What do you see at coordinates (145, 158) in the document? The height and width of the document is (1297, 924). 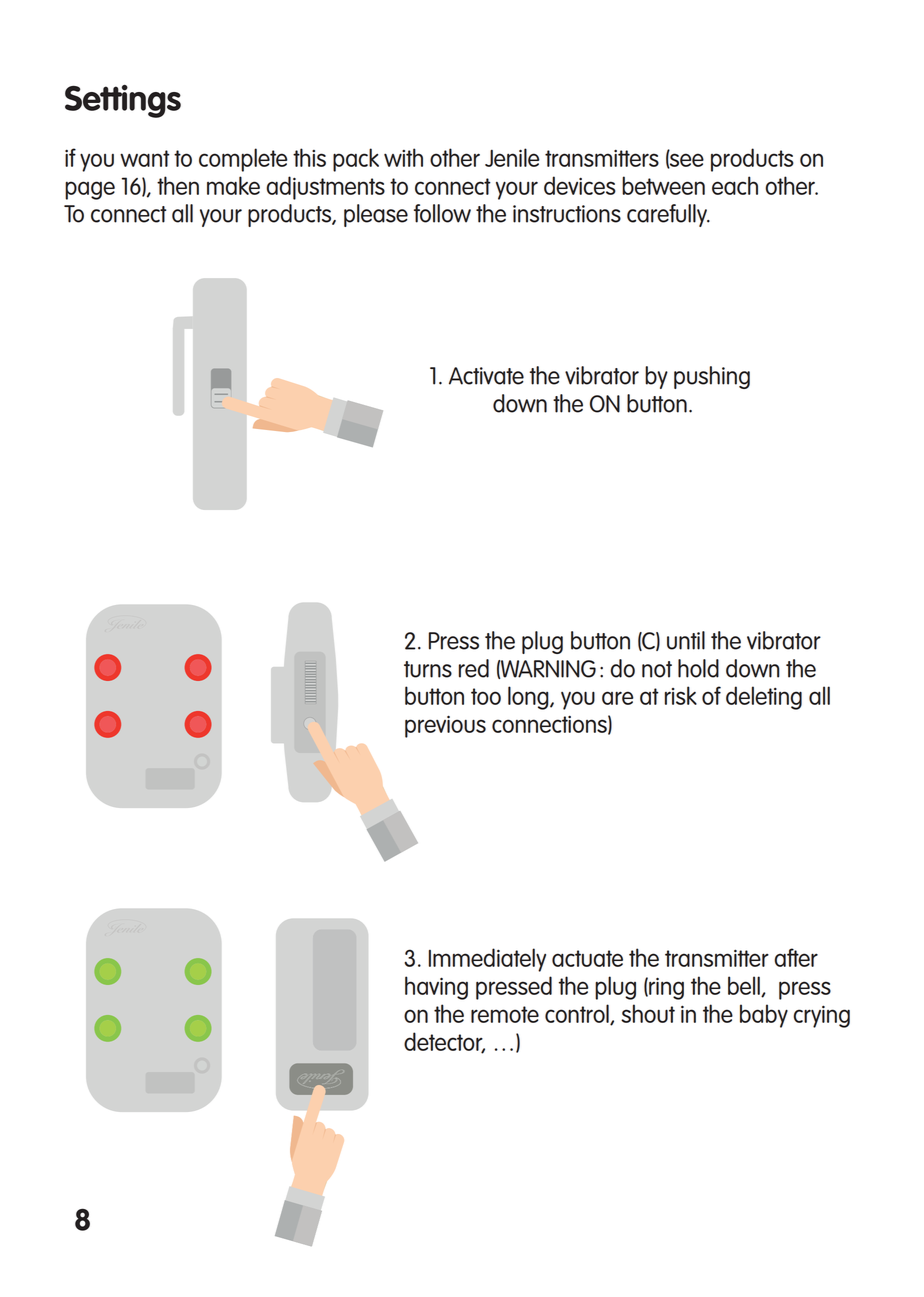 I see `want` at bounding box center [145, 158].
